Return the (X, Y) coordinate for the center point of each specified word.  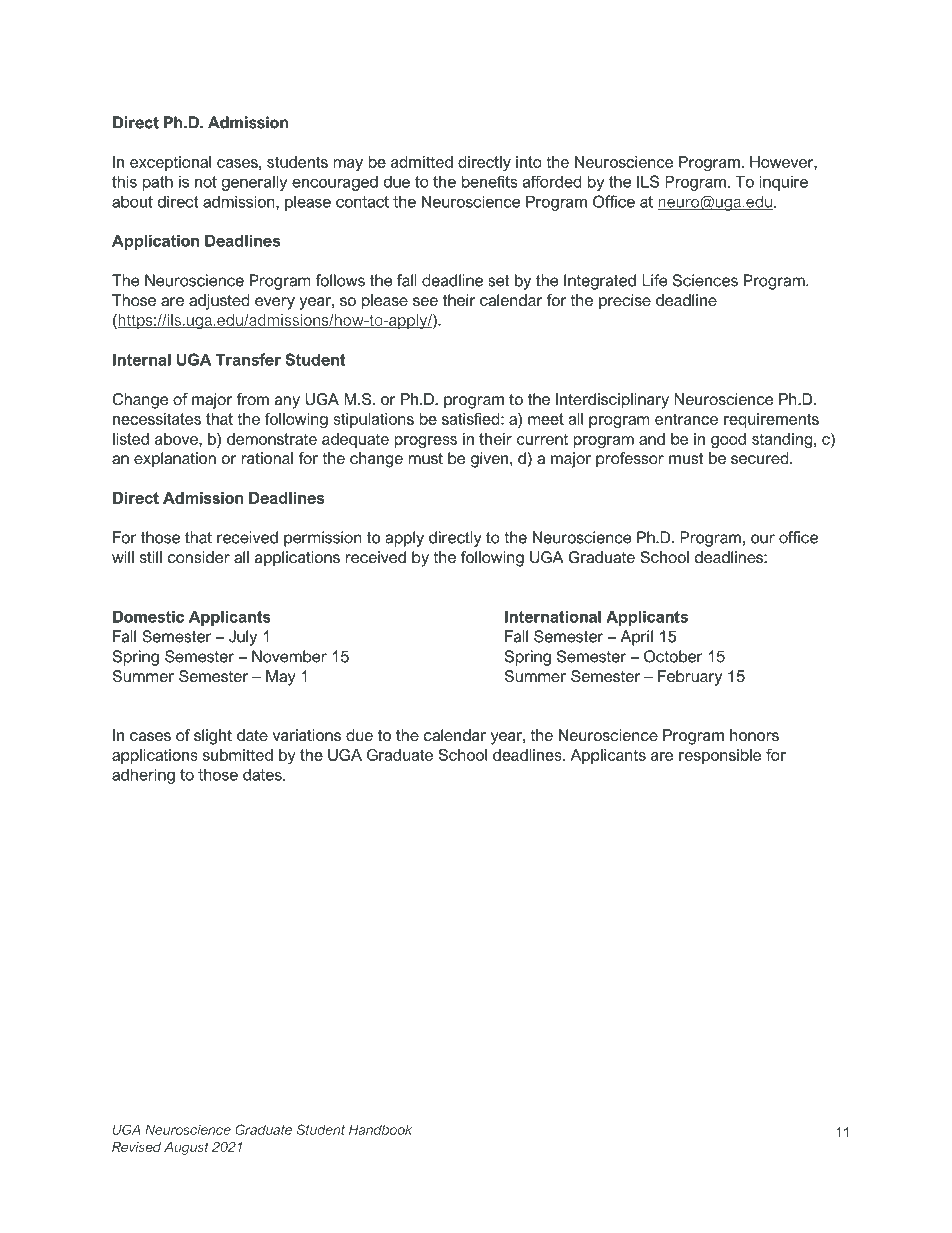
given (491, 460)
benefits (489, 181)
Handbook (380, 1129)
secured (761, 458)
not (206, 182)
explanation (175, 460)
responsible (720, 756)
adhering (143, 776)
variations (307, 735)
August (186, 1148)
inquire (784, 183)
